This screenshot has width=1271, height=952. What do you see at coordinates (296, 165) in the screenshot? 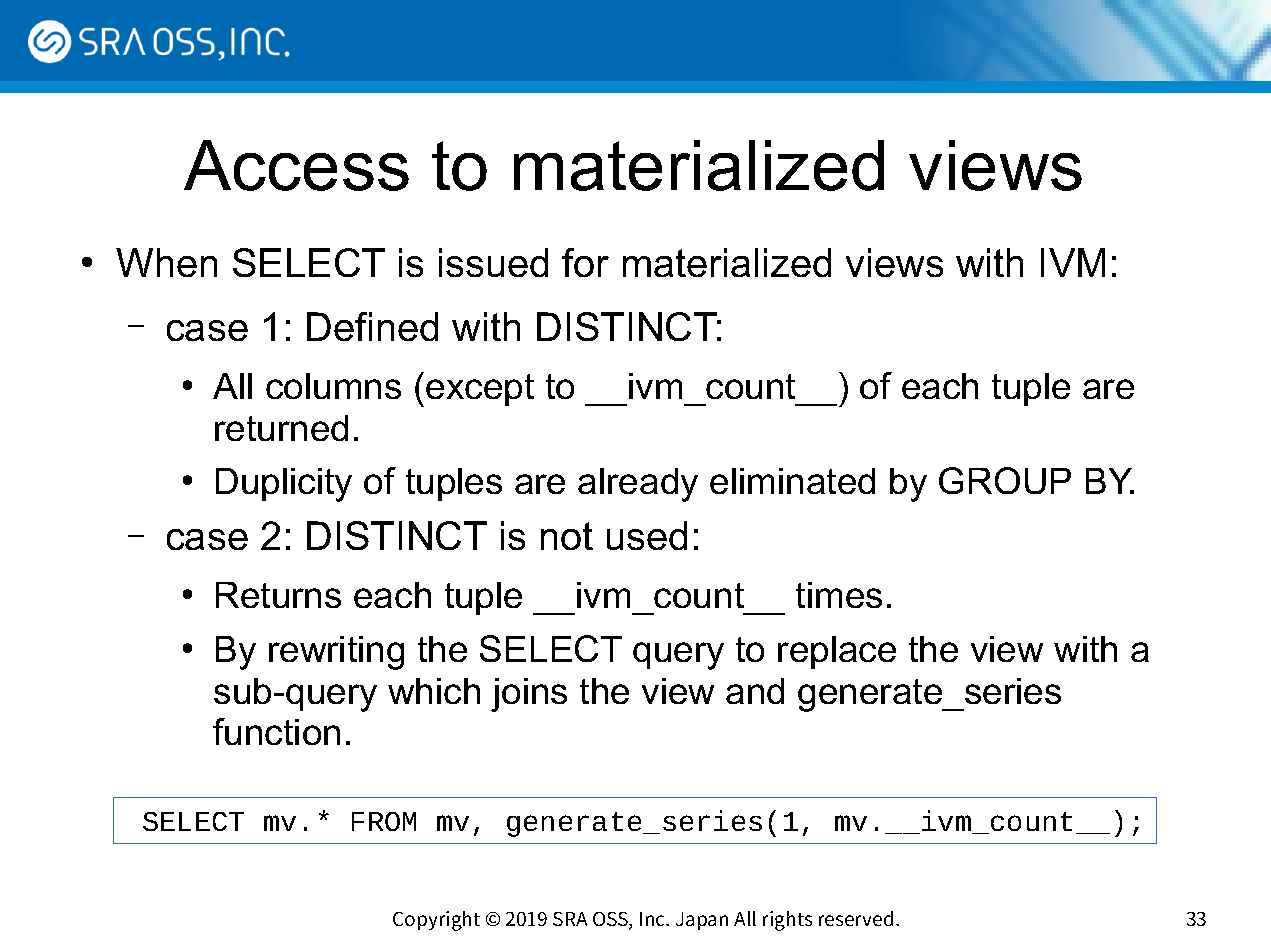
I see `Access` at bounding box center [296, 165].
